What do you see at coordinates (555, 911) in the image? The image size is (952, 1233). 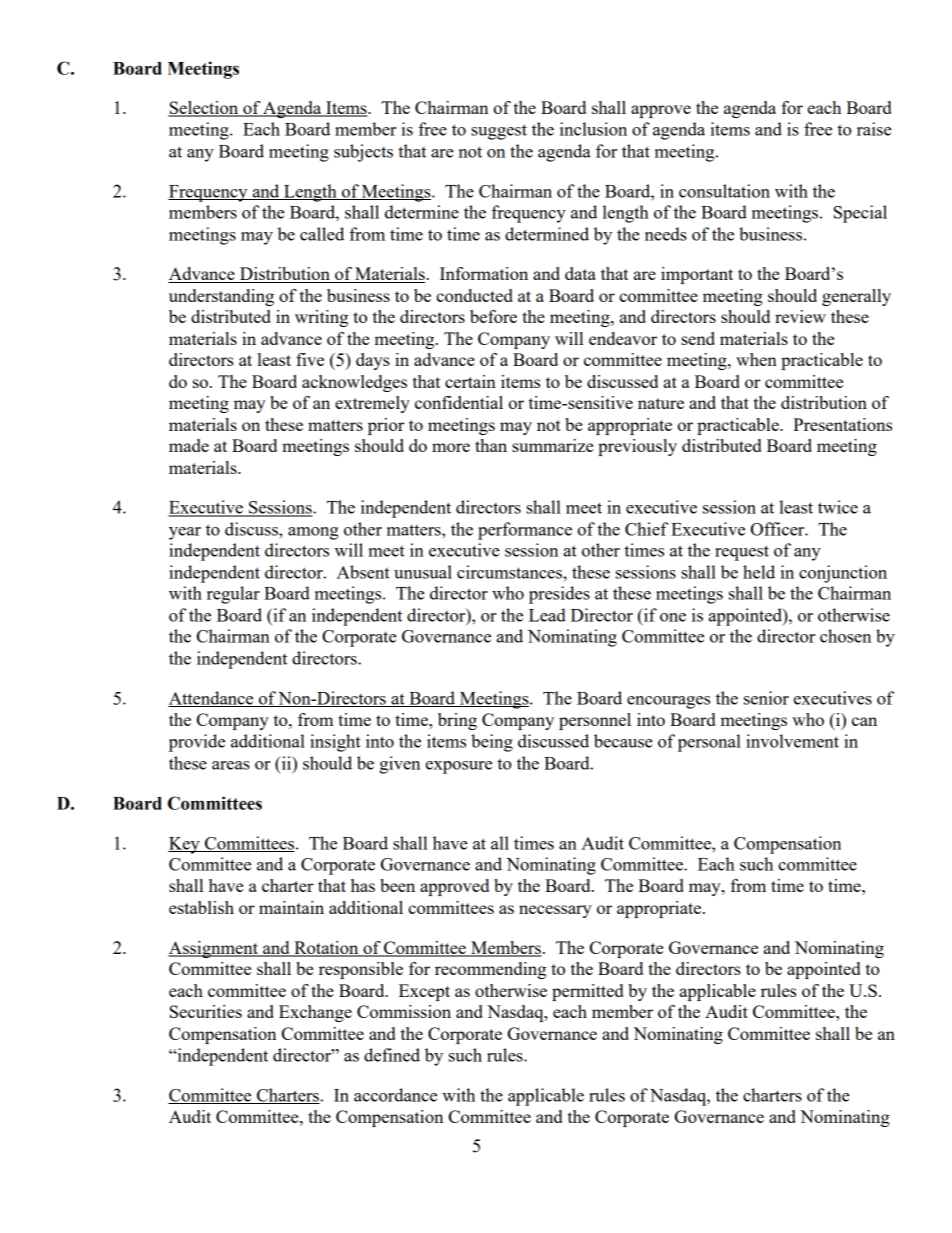 I see `necessary` at bounding box center [555, 911].
